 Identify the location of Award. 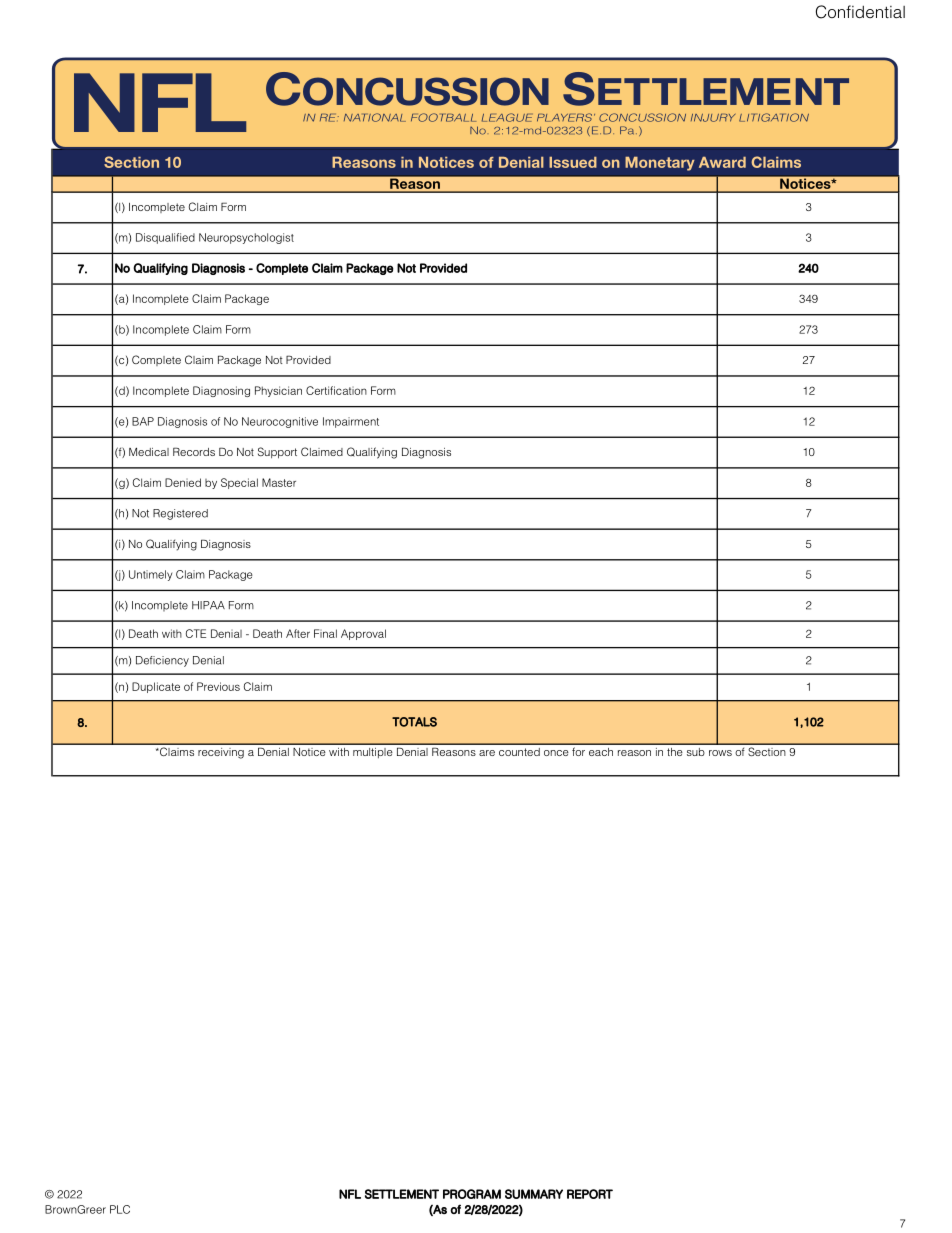
(722, 162).
